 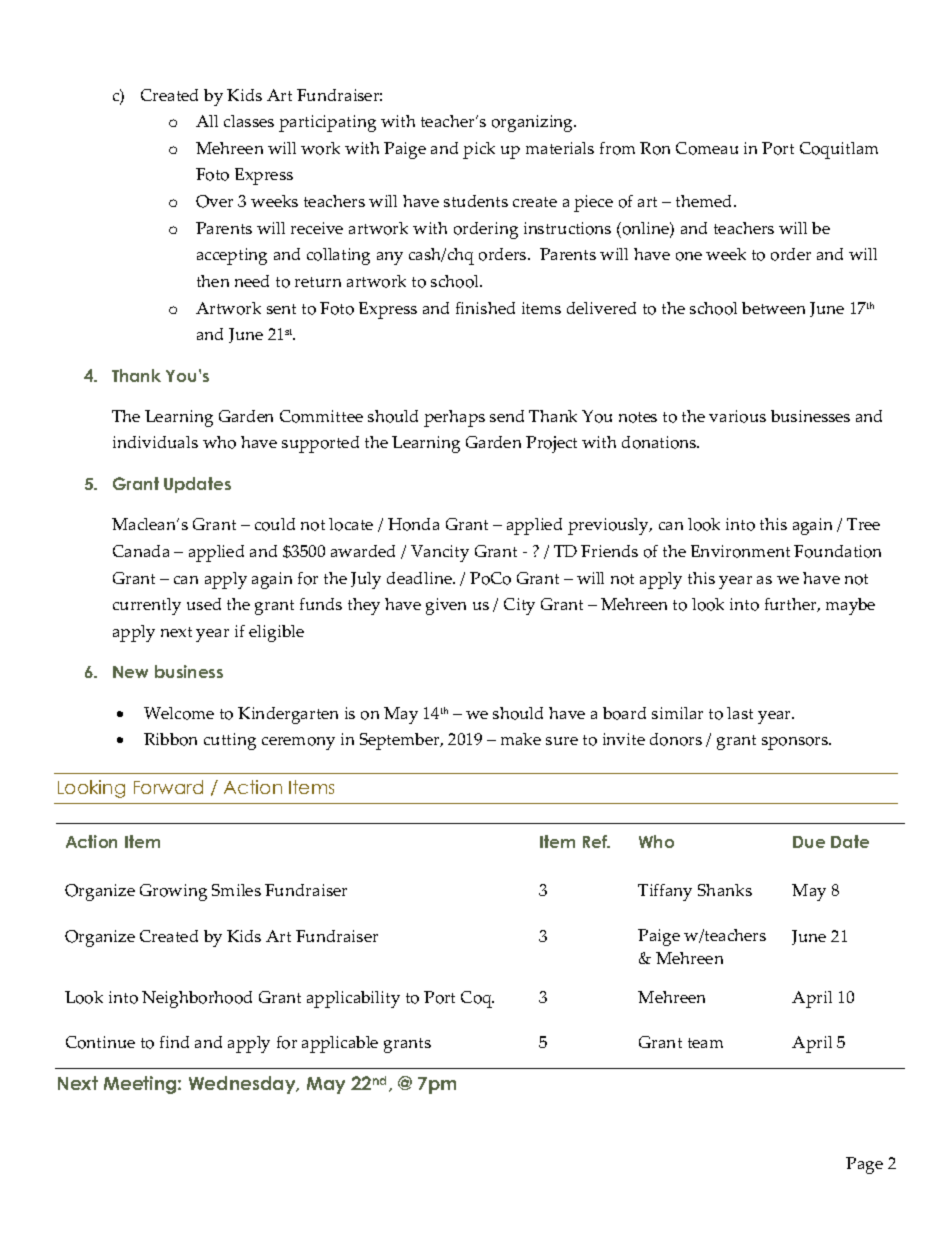 I want to click on finished, so click(x=485, y=308).
